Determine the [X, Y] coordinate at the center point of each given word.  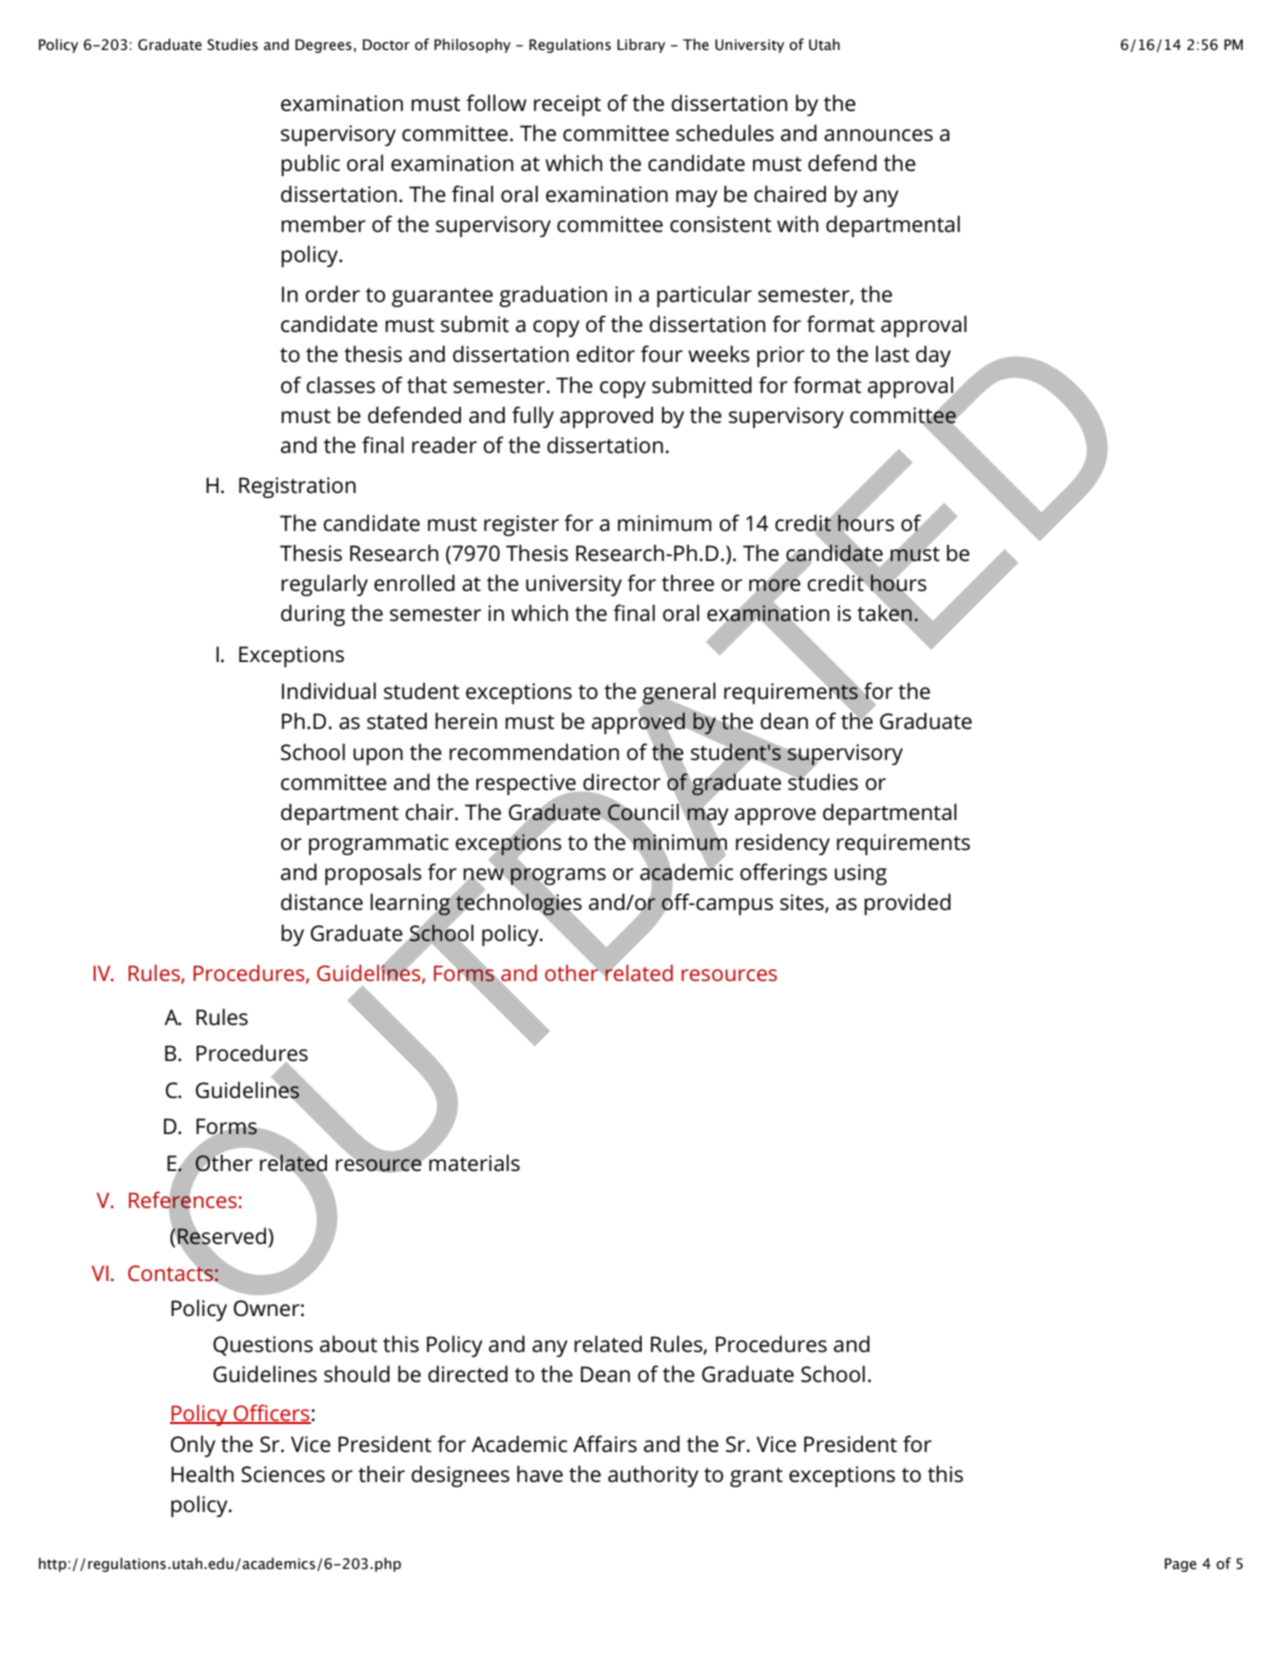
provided [907, 904]
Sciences [283, 1474]
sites [803, 903]
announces [878, 135]
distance [322, 902]
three [688, 583]
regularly [324, 585]
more [775, 585]
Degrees [323, 46]
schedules [725, 133]
